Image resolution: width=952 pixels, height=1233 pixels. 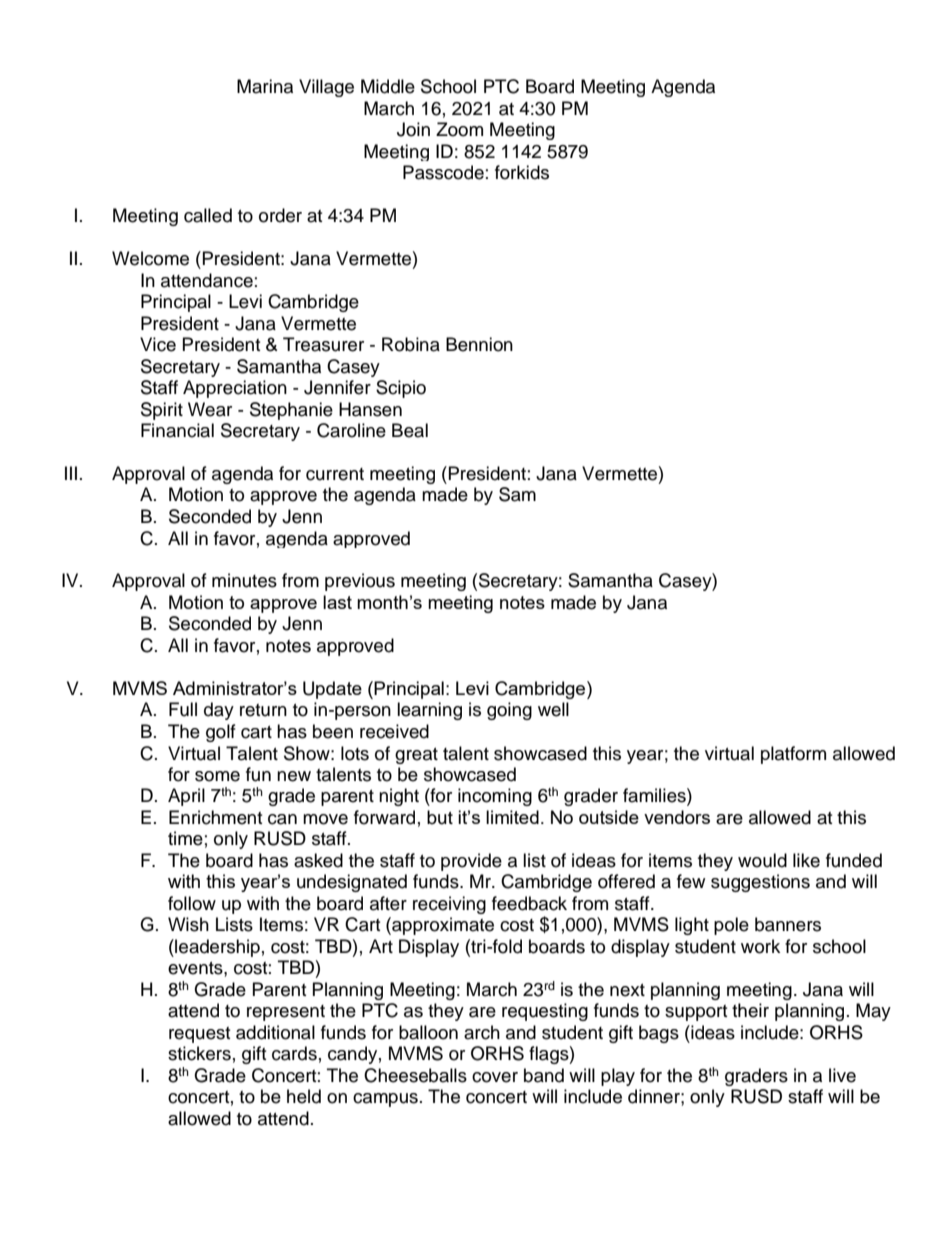 I want to click on previous, so click(x=360, y=582).
